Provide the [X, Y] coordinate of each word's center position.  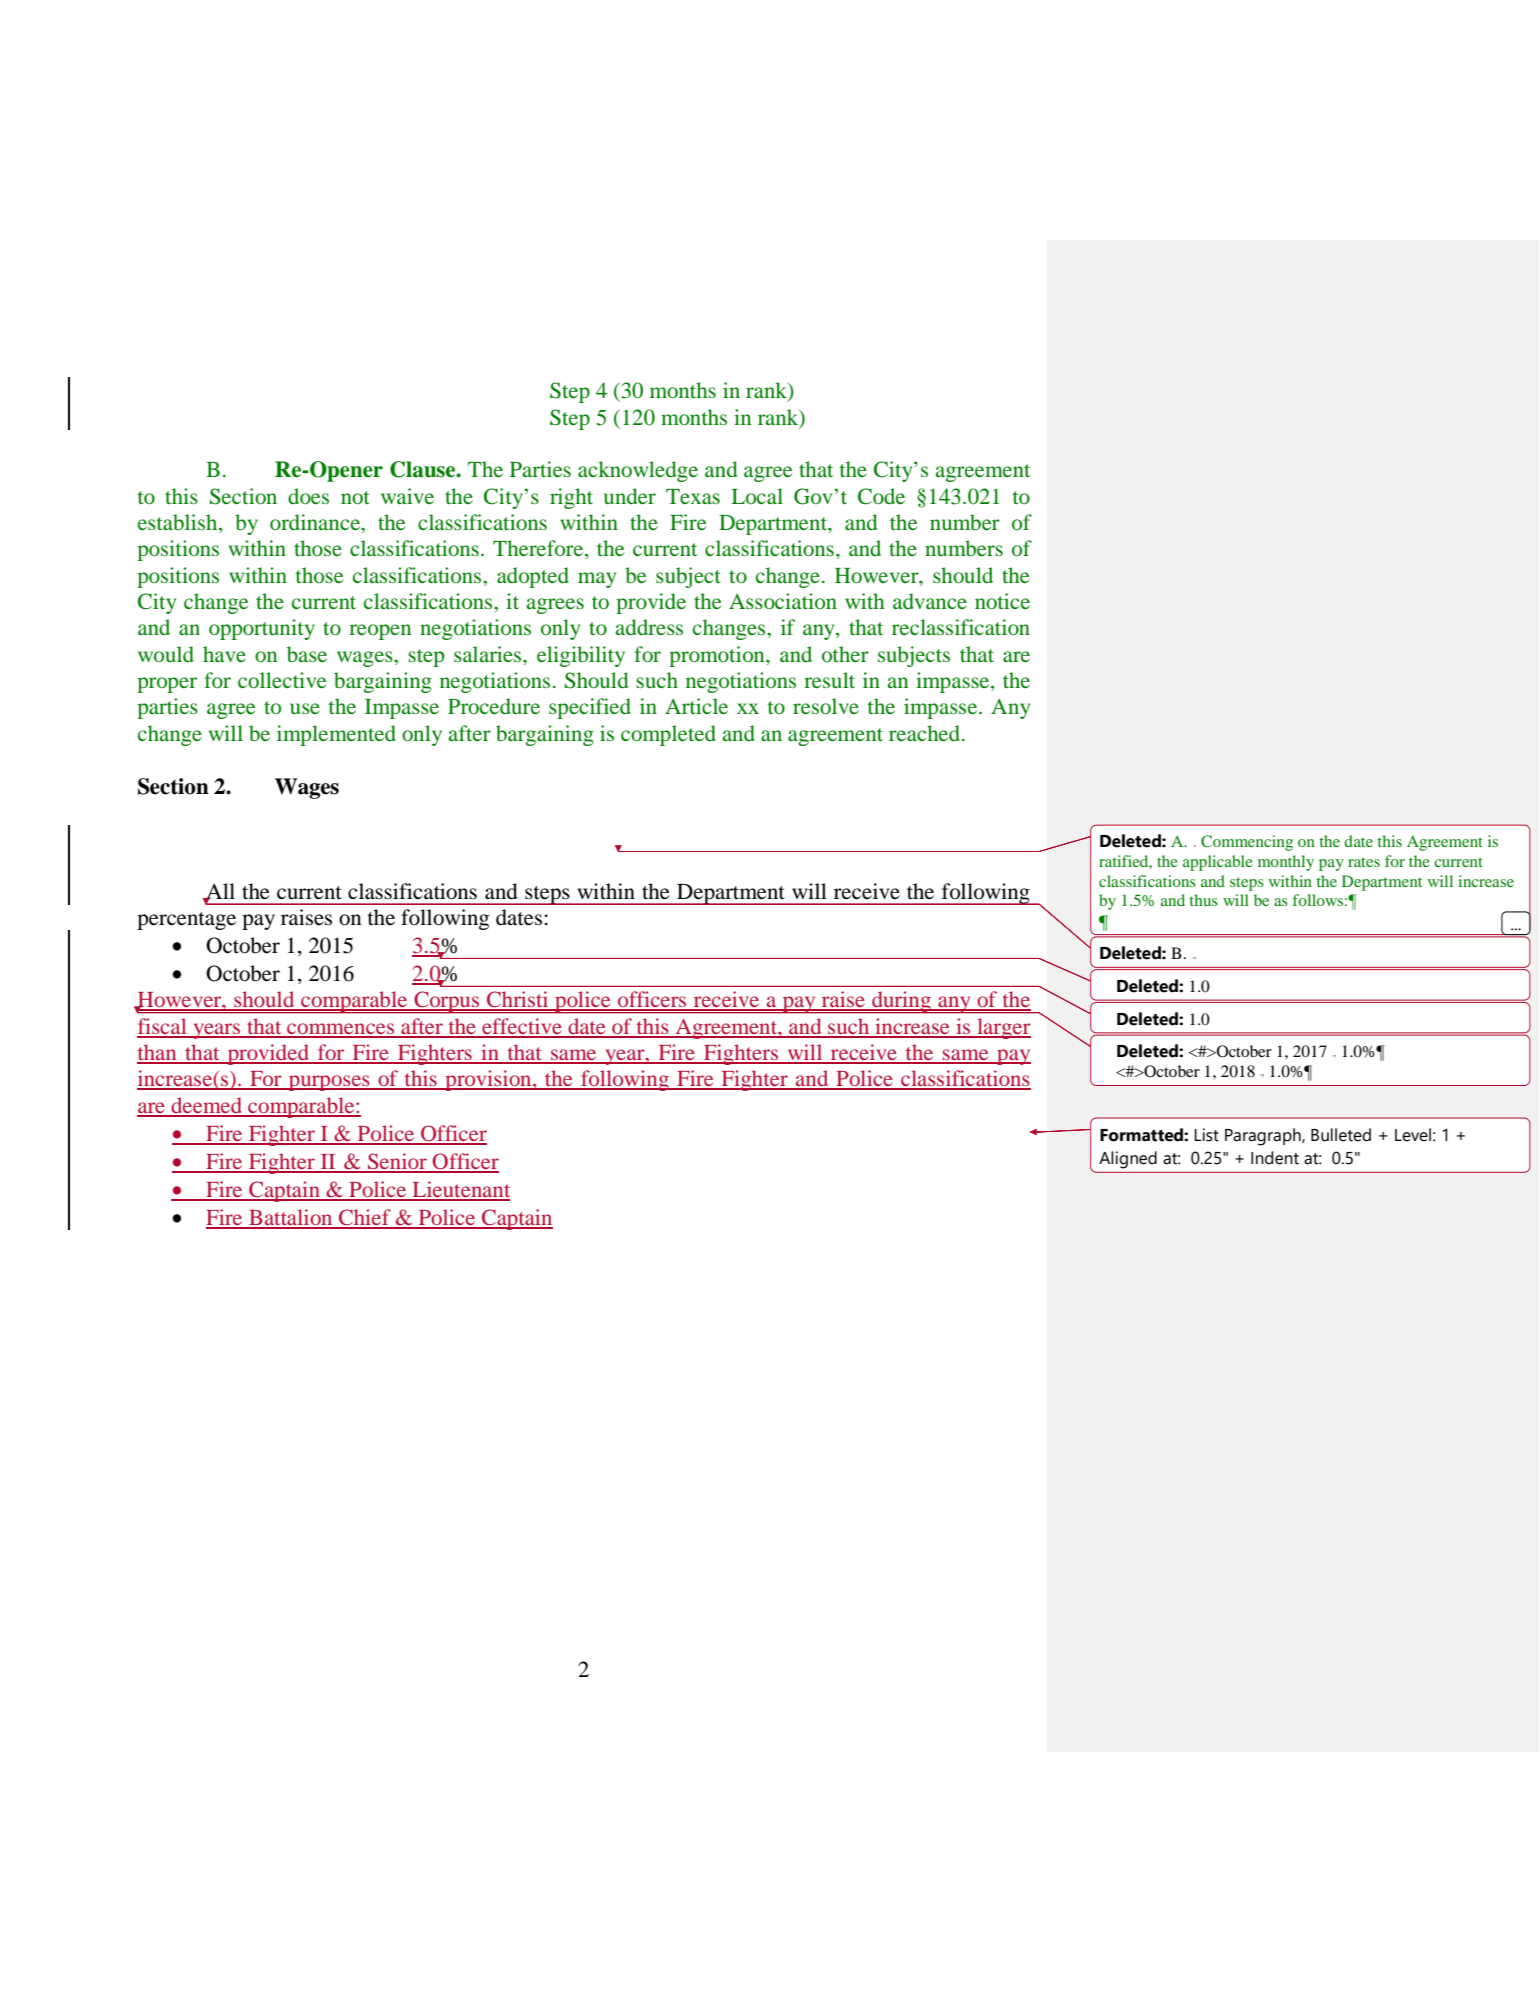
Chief [365, 1218]
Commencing [1247, 843]
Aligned [1128, 1160]
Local [757, 496]
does [308, 496]
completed [668, 735]
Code [881, 496]
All [219, 892]
